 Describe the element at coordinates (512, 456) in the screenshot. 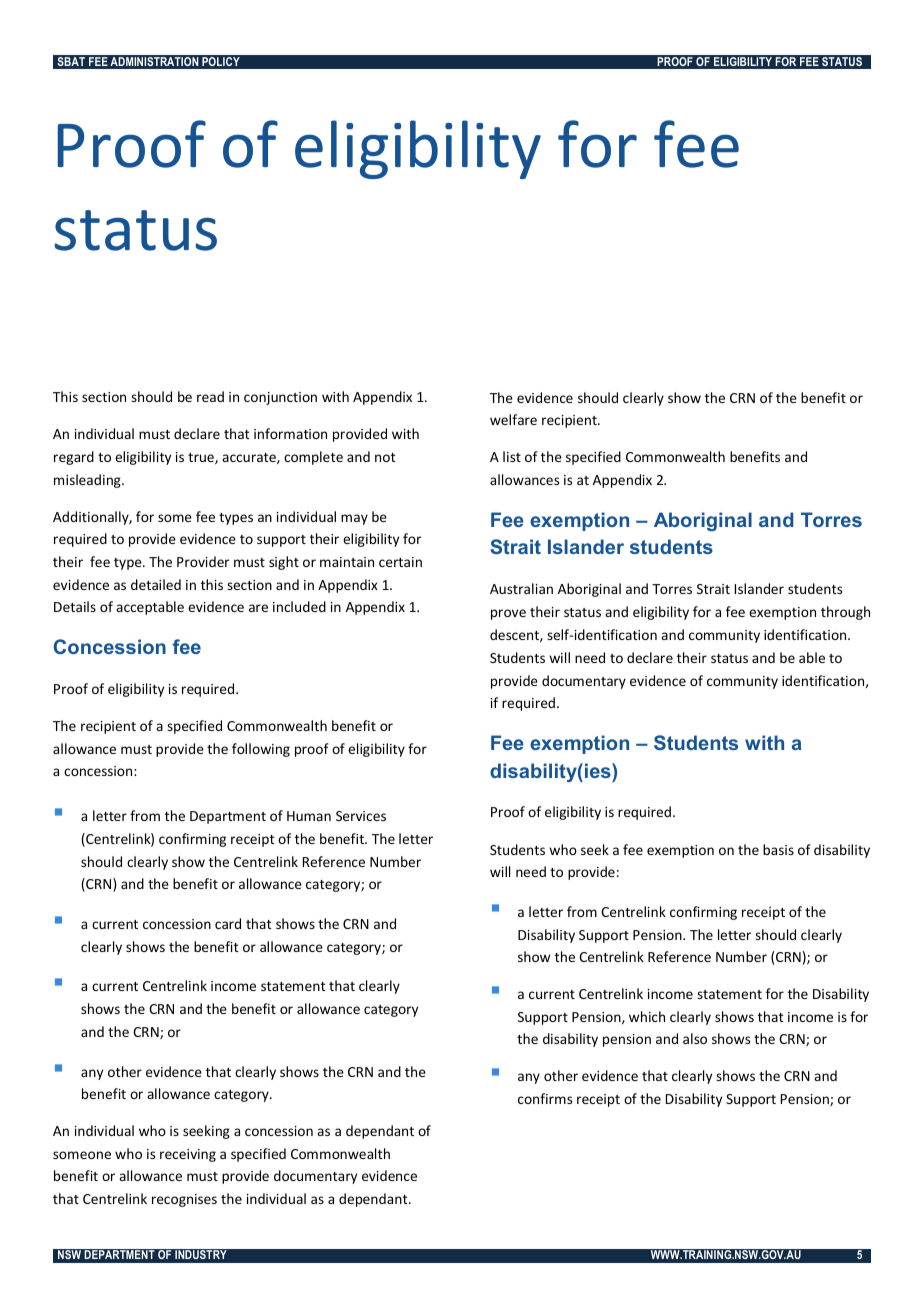

I see `list` at that location.
